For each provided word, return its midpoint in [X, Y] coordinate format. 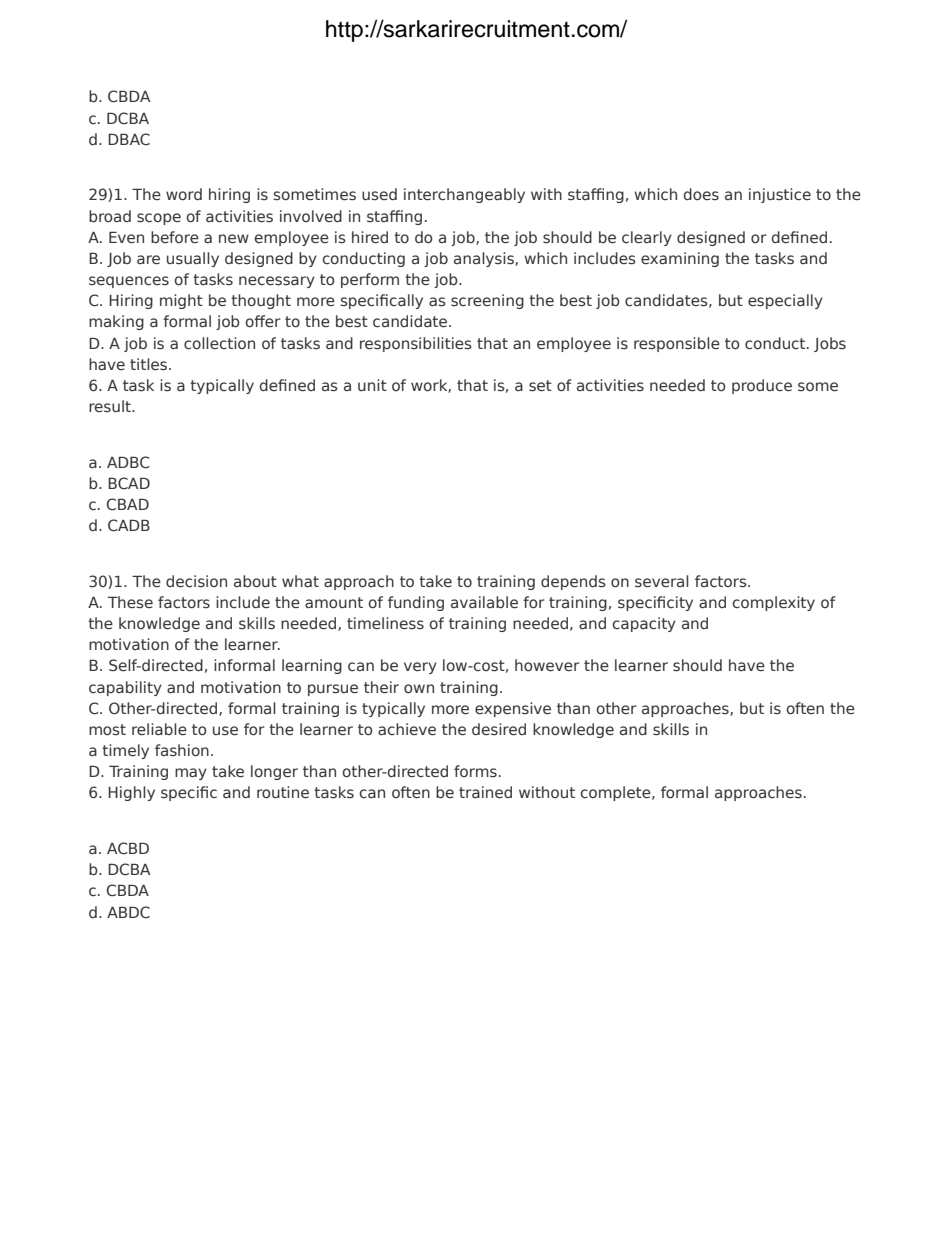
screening [487, 301]
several [662, 581]
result [111, 406]
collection [219, 343]
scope [159, 219]
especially [785, 301]
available [484, 602]
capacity [644, 624]
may [191, 774]
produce [762, 386]
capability [125, 688]
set [540, 386]
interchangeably [464, 195]
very [420, 668]
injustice [780, 195]
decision [196, 581]
